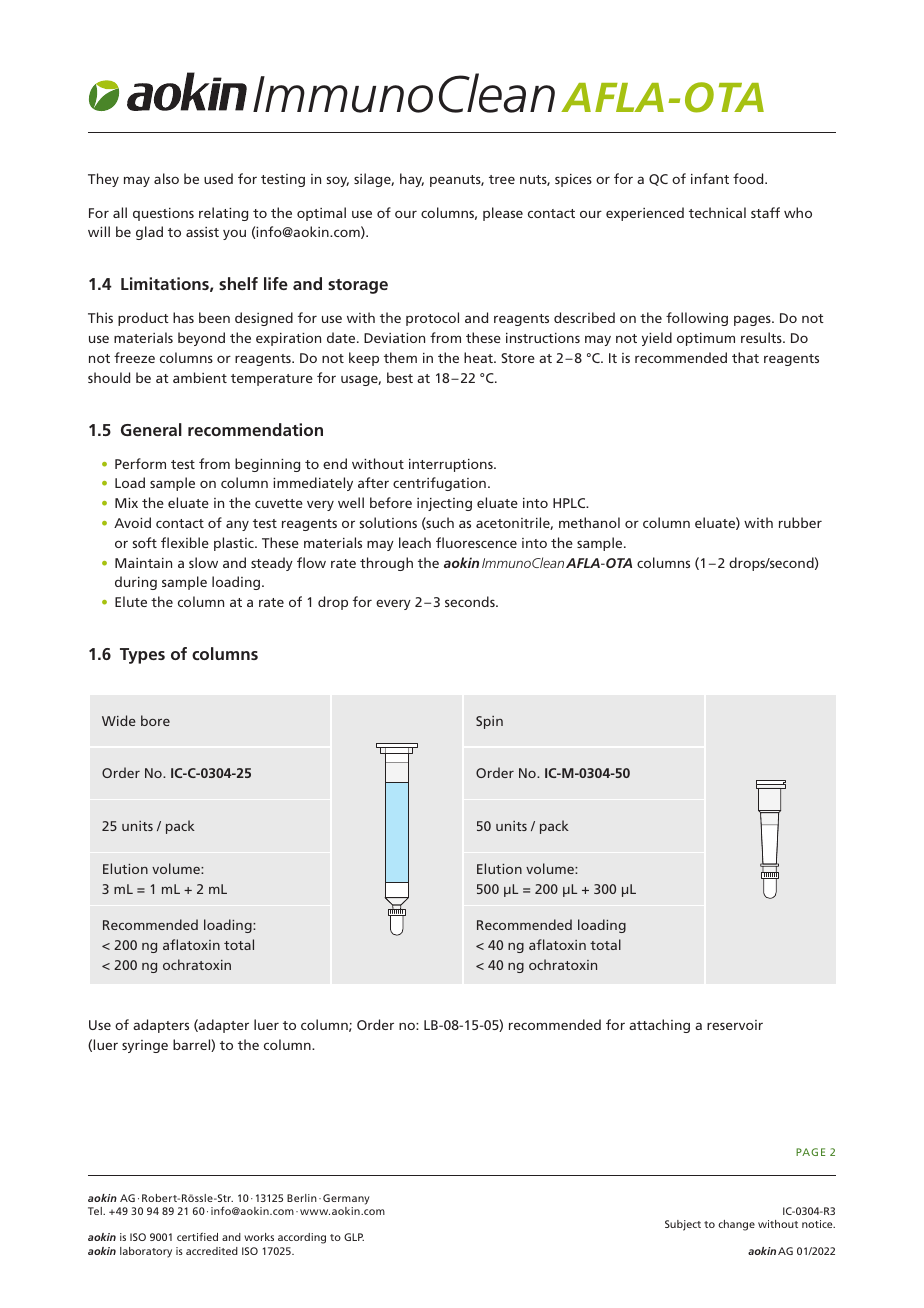  What do you see at coordinates (163, 214) in the screenshot?
I see `questions` at bounding box center [163, 214].
